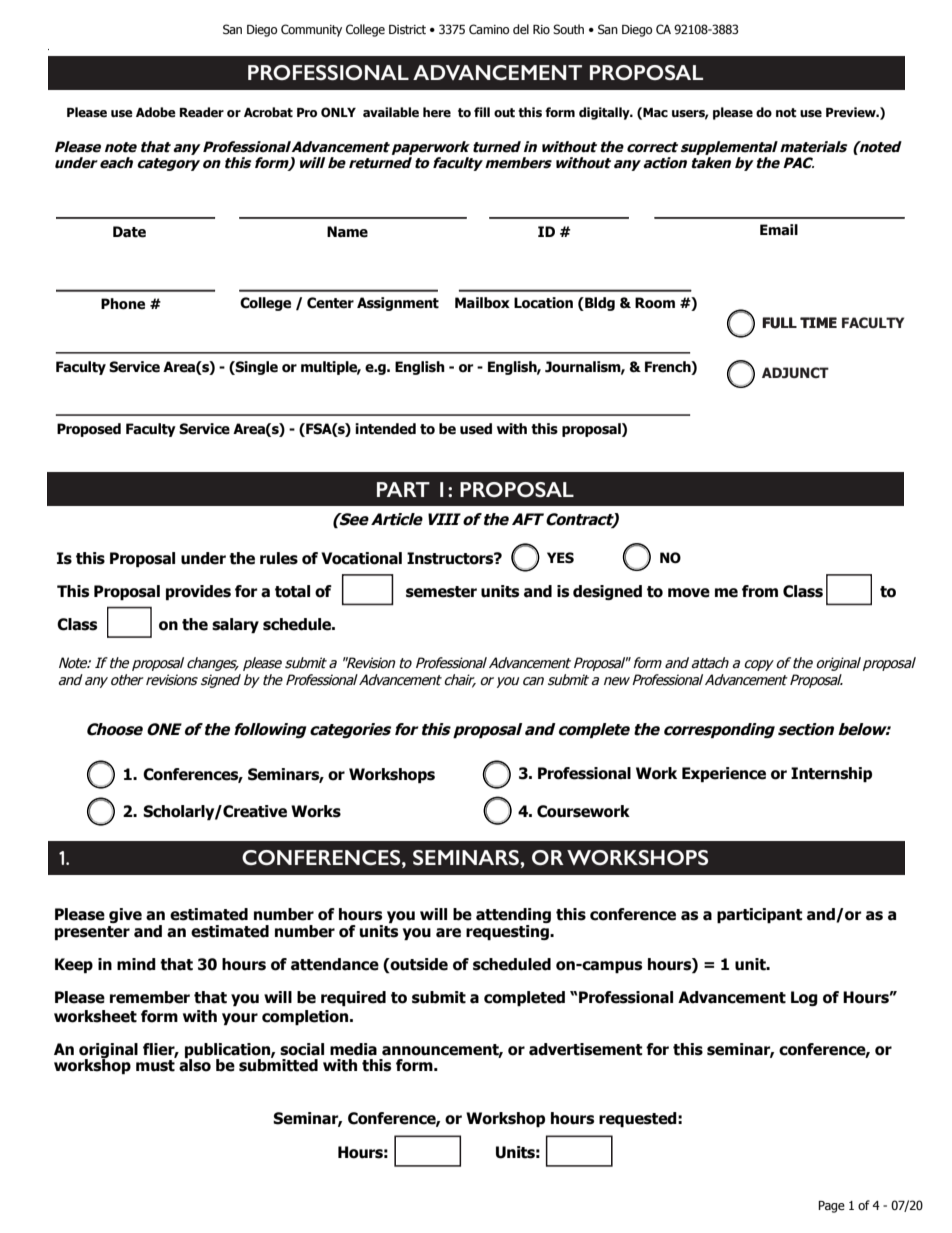 This document has height=1233, width=952. What do you see at coordinates (513, 917) in the document?
I see `attending` at bounding box center [513, 917].
